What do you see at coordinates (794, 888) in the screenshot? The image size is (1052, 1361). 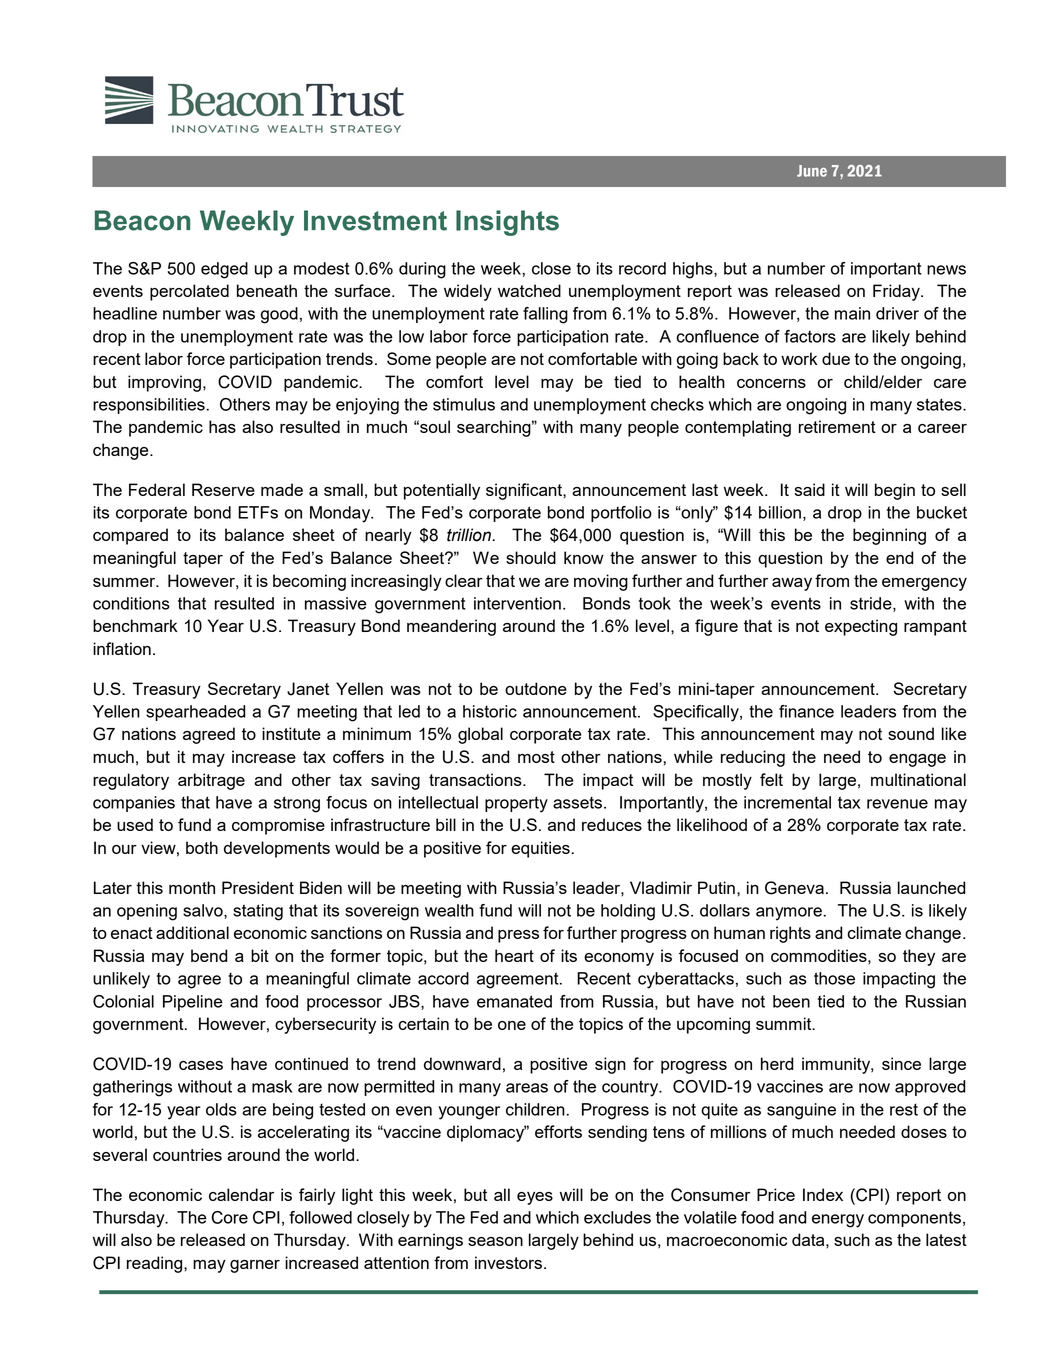 I see `Geneva` at bounding box center [794, 888].
